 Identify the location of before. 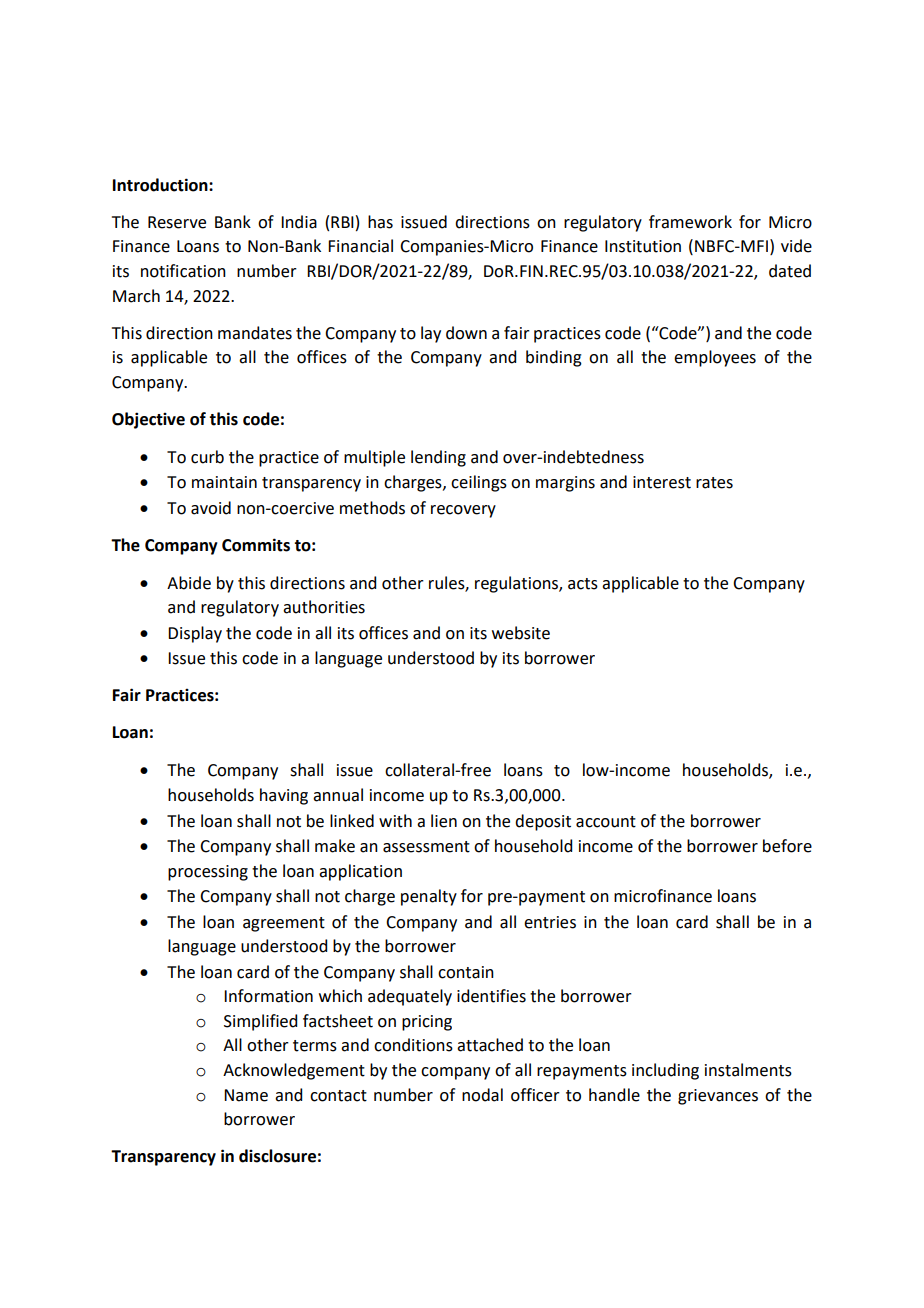
(787, 846).
